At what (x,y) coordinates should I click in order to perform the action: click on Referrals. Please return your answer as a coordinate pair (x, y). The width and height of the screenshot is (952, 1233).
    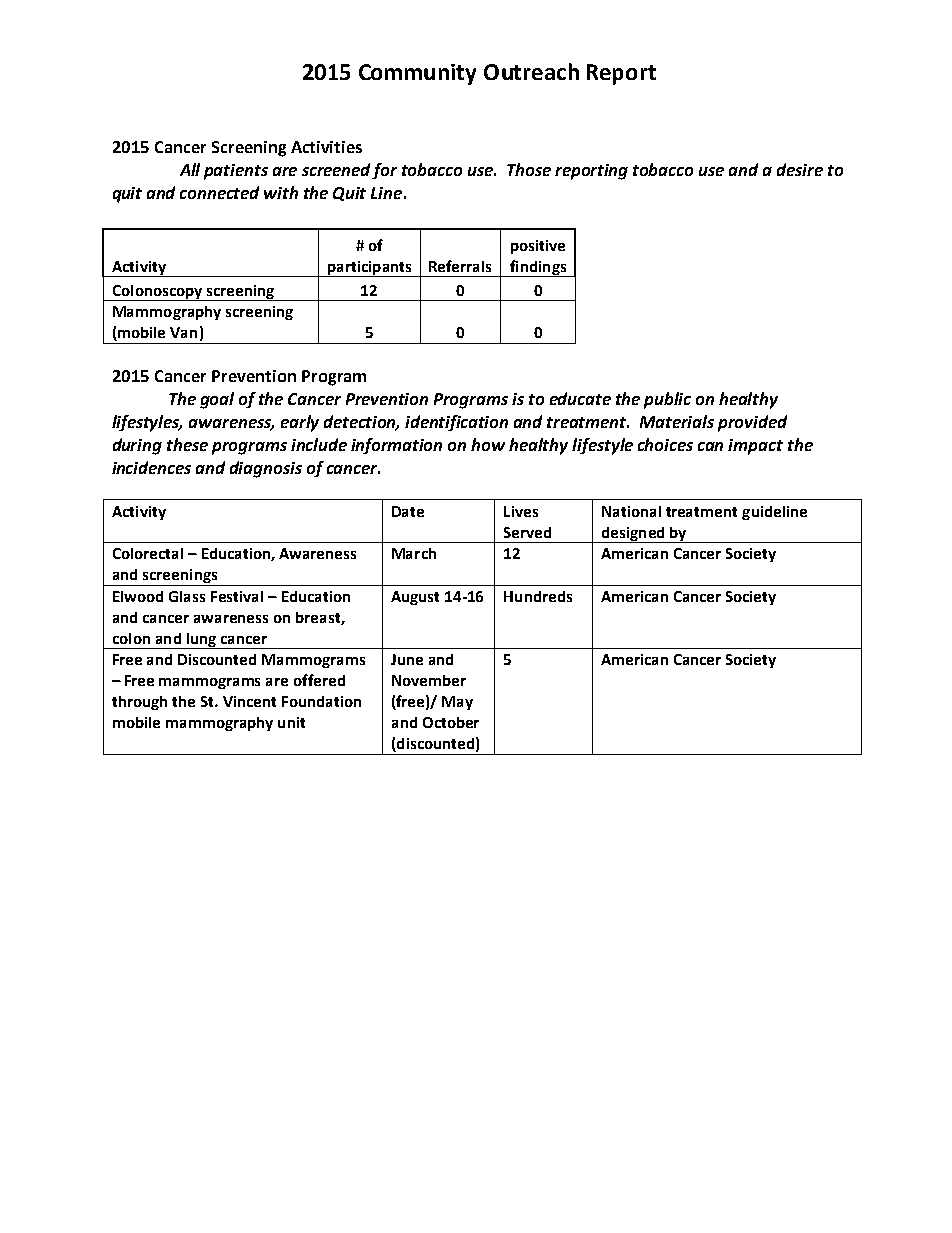
    Looking at the image, I should click on (460, 266).
